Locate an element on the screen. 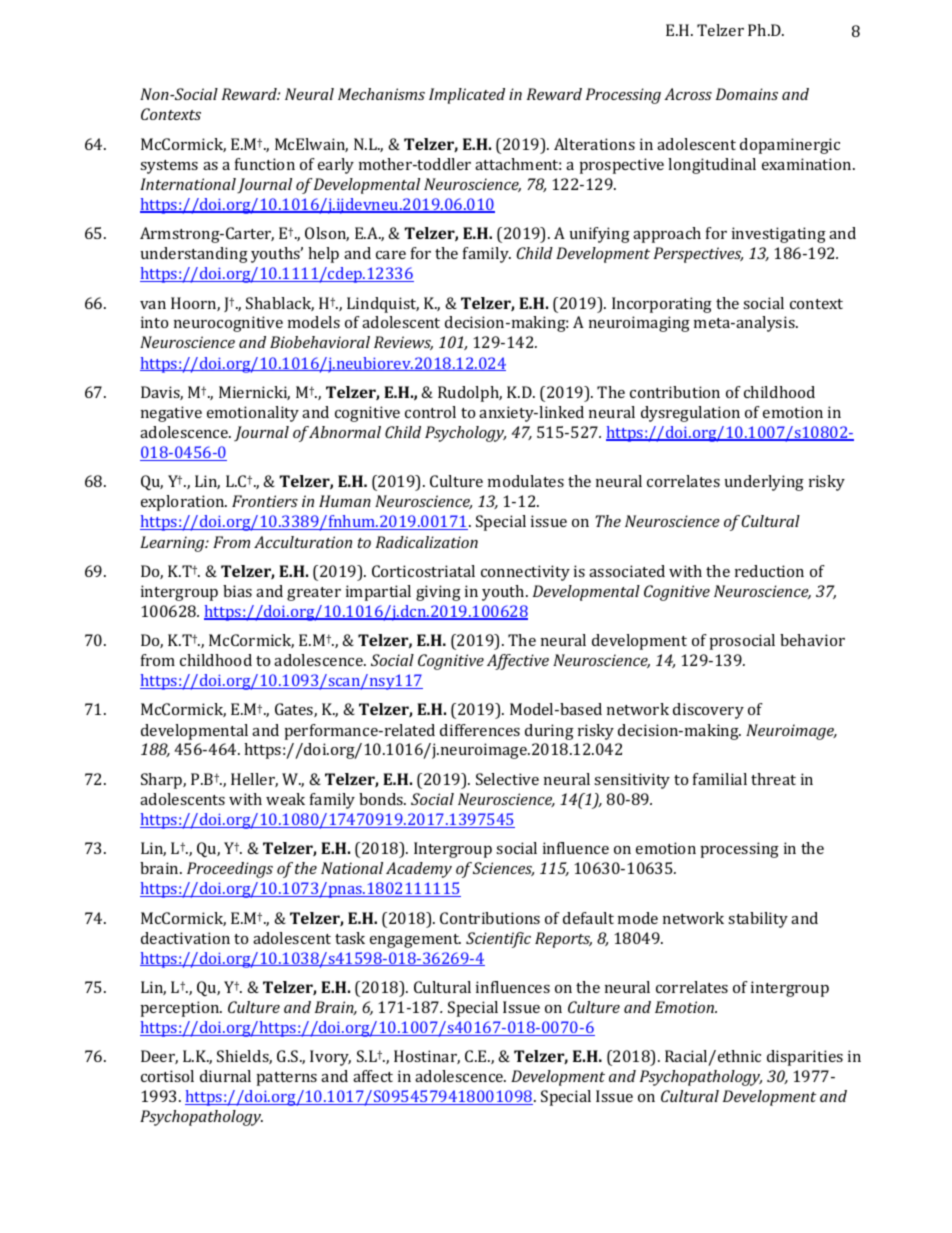  diurnal is located at coordinates (225, 1076).
